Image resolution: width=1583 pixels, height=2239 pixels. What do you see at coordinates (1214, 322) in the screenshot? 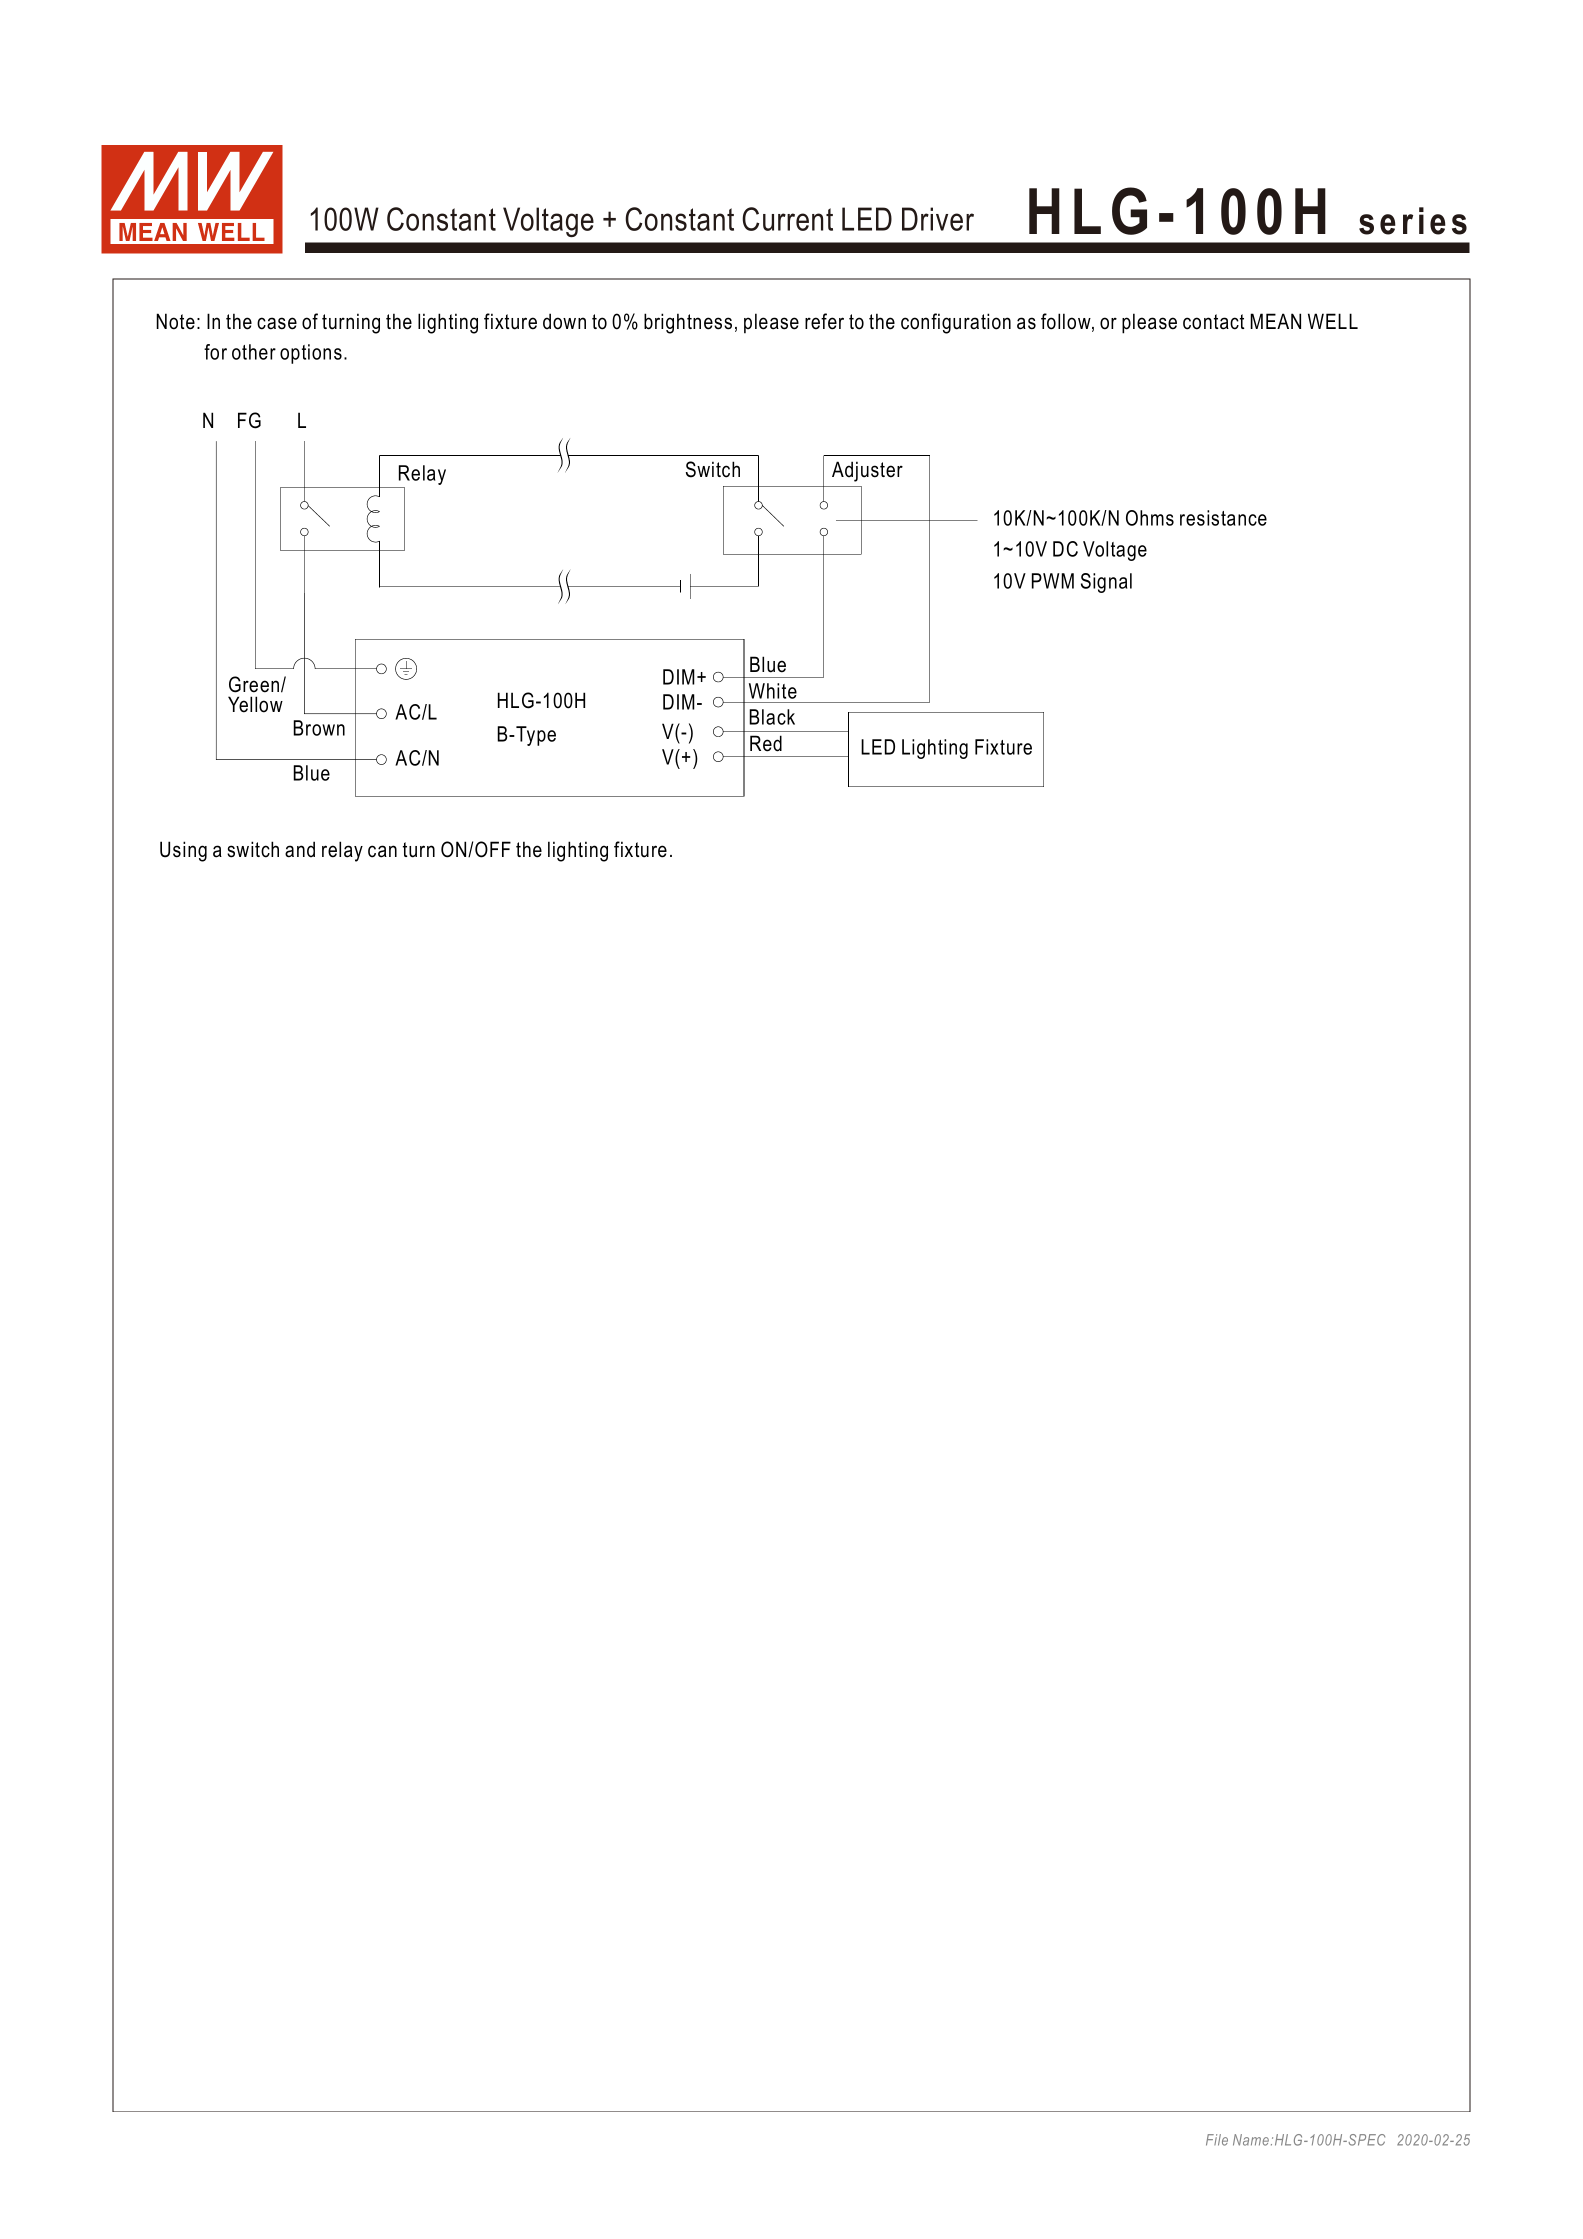
I see `contact` at bounding box center [1214, 322].
